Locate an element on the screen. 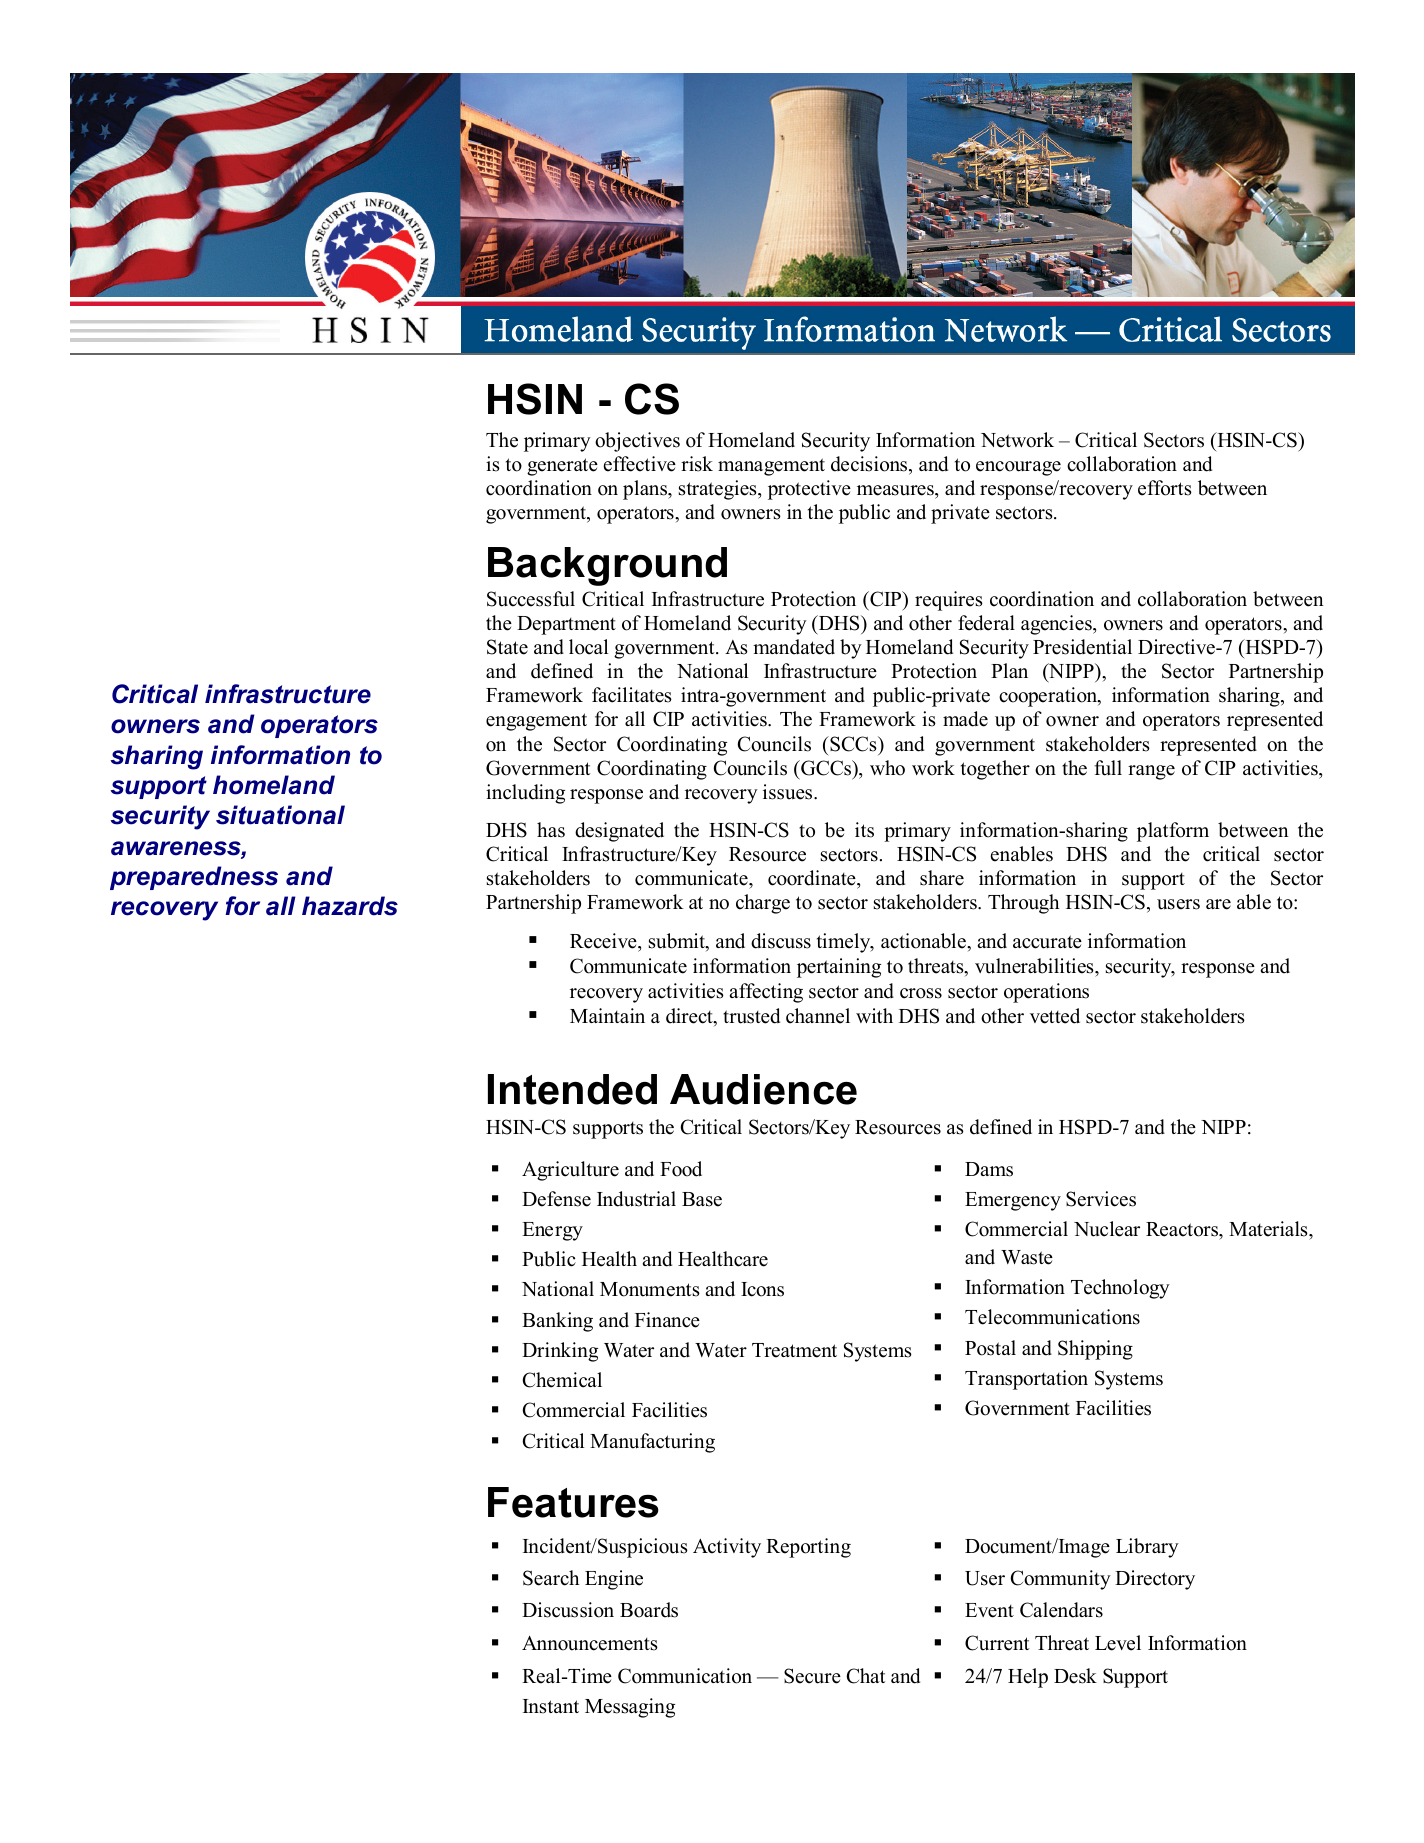 Image resolution: width=1424 pixels, height=1843 pixels. Base is located at coordinates (702, 1199).
